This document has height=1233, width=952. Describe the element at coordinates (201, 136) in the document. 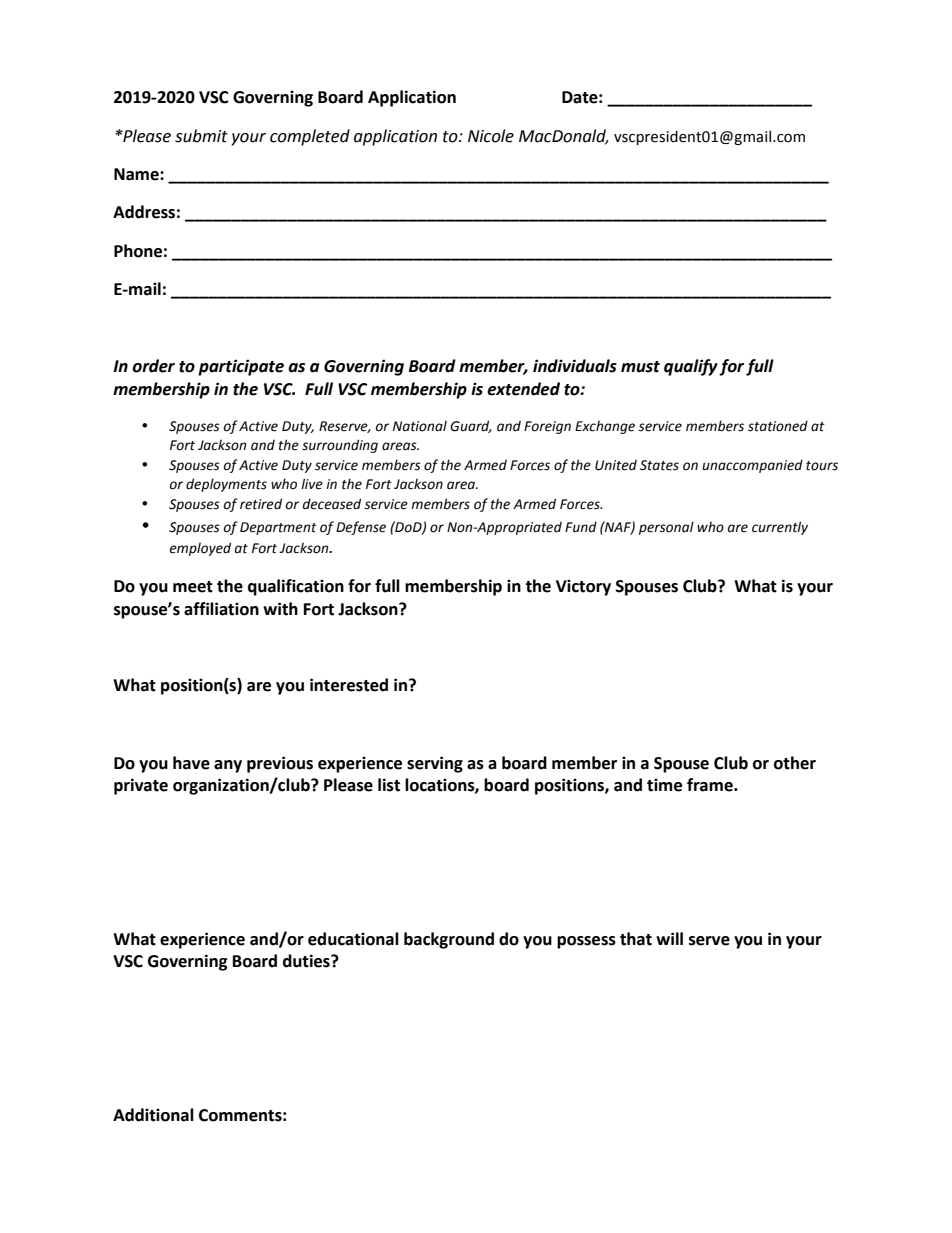

I see `submit` at that location.
